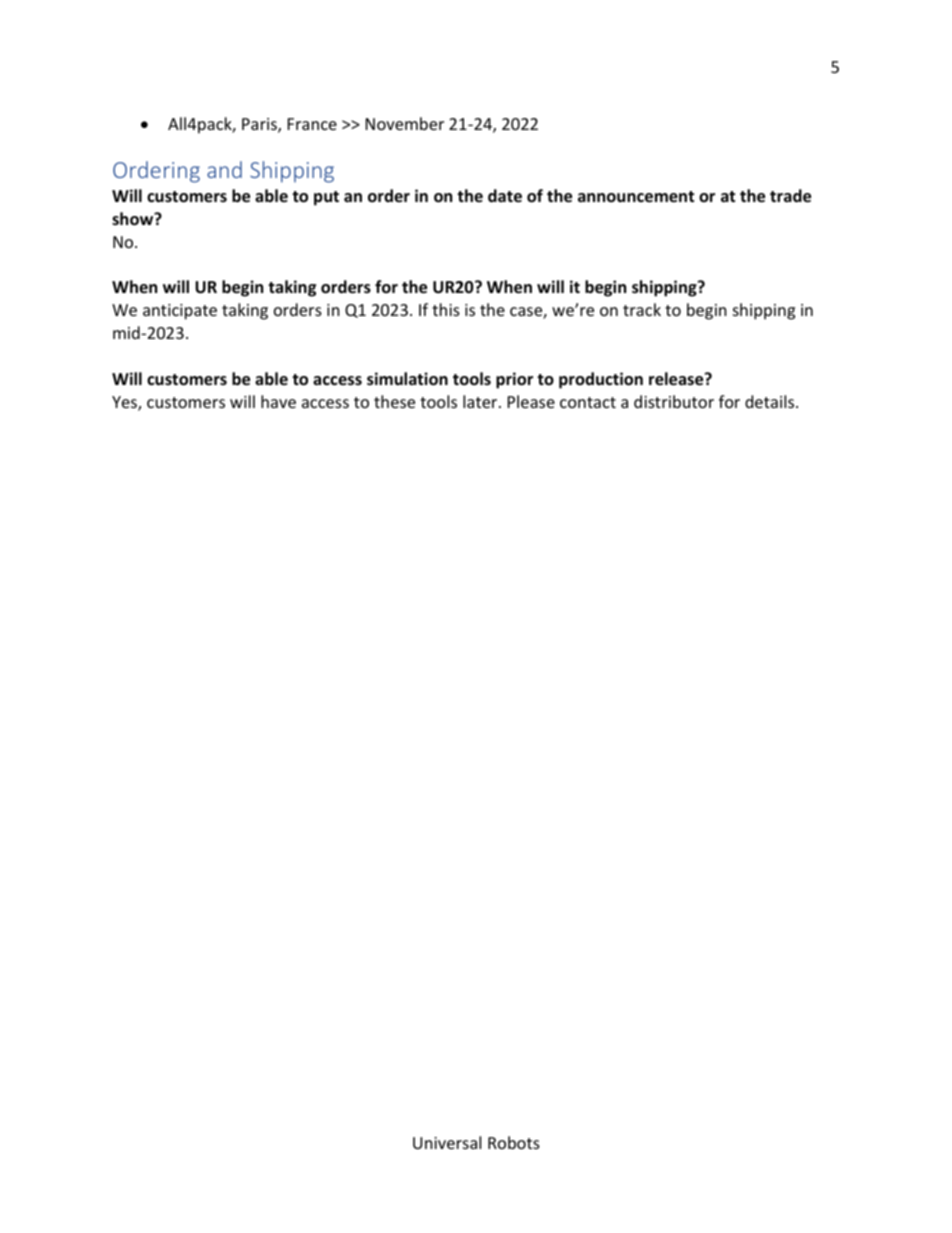 The height and width of the screenshot is (1233, 952). What do you see at coordinates (514, 380) in the screenshot?
I see `prior` at bounding box center [514, 380].
